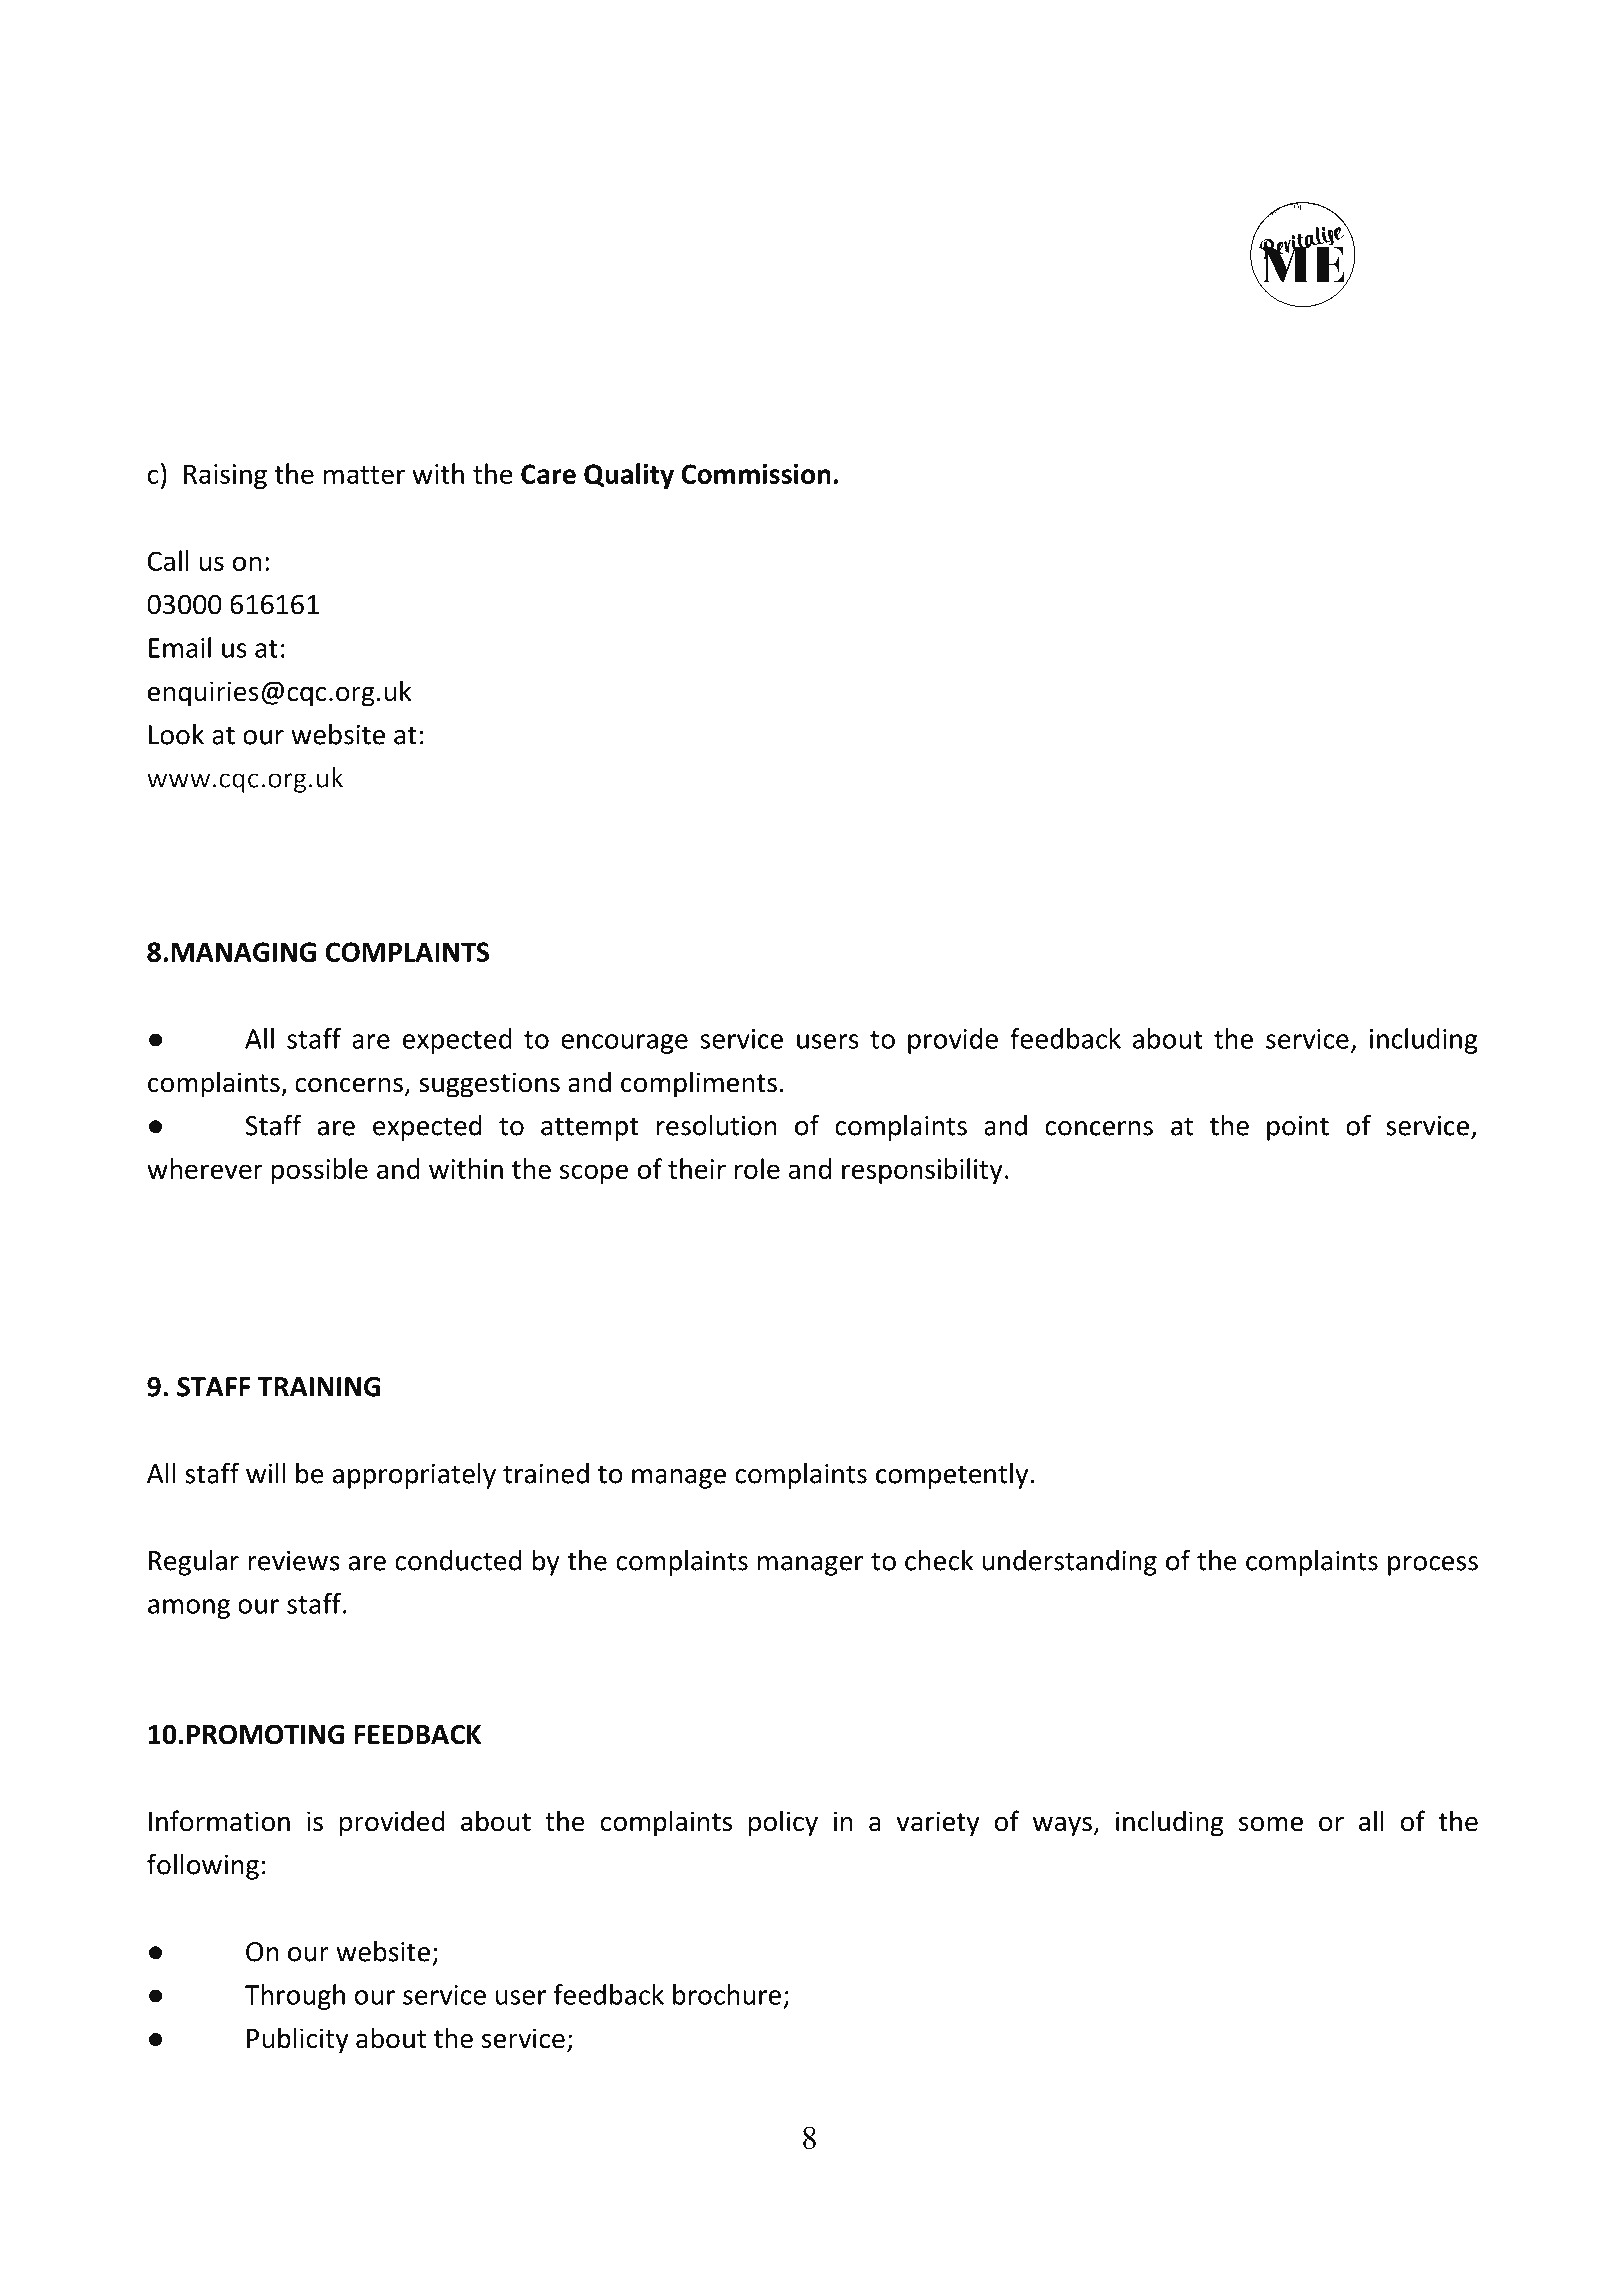  I want to click on Commission, so click(756, 474).
